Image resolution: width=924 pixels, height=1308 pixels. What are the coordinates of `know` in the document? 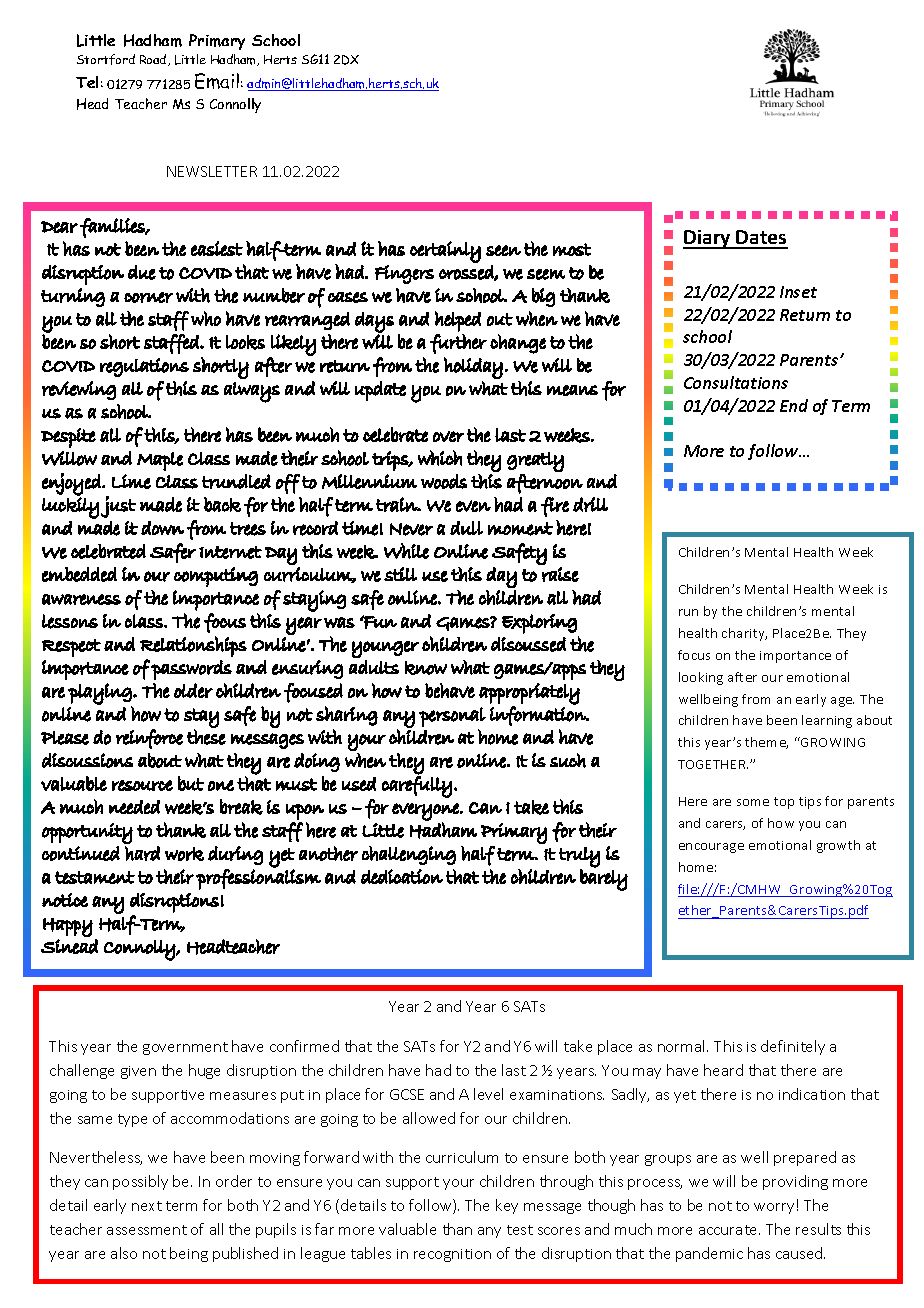 It's located at (426, 668).
